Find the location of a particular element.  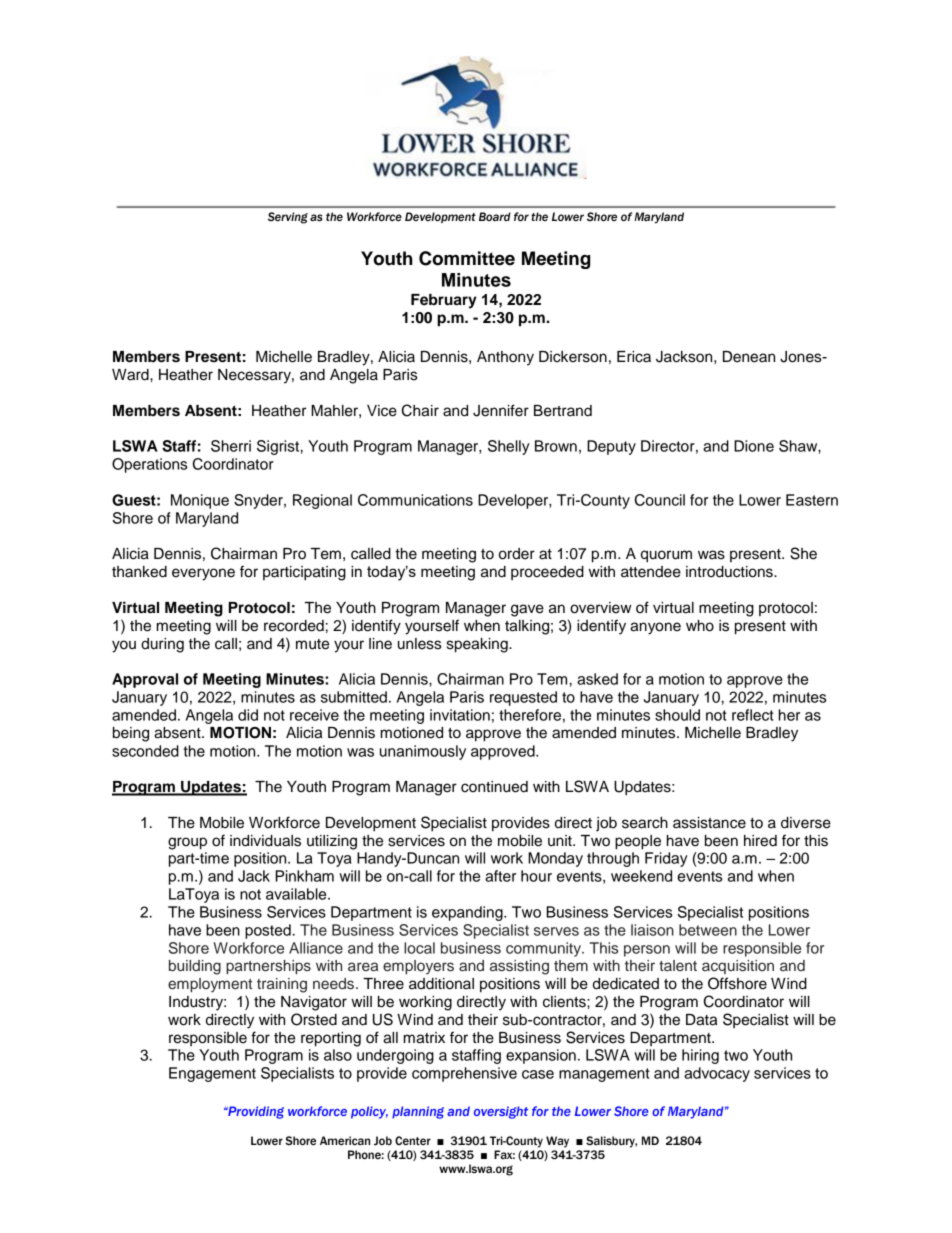

speaking is located at coordinates (478, 645).
